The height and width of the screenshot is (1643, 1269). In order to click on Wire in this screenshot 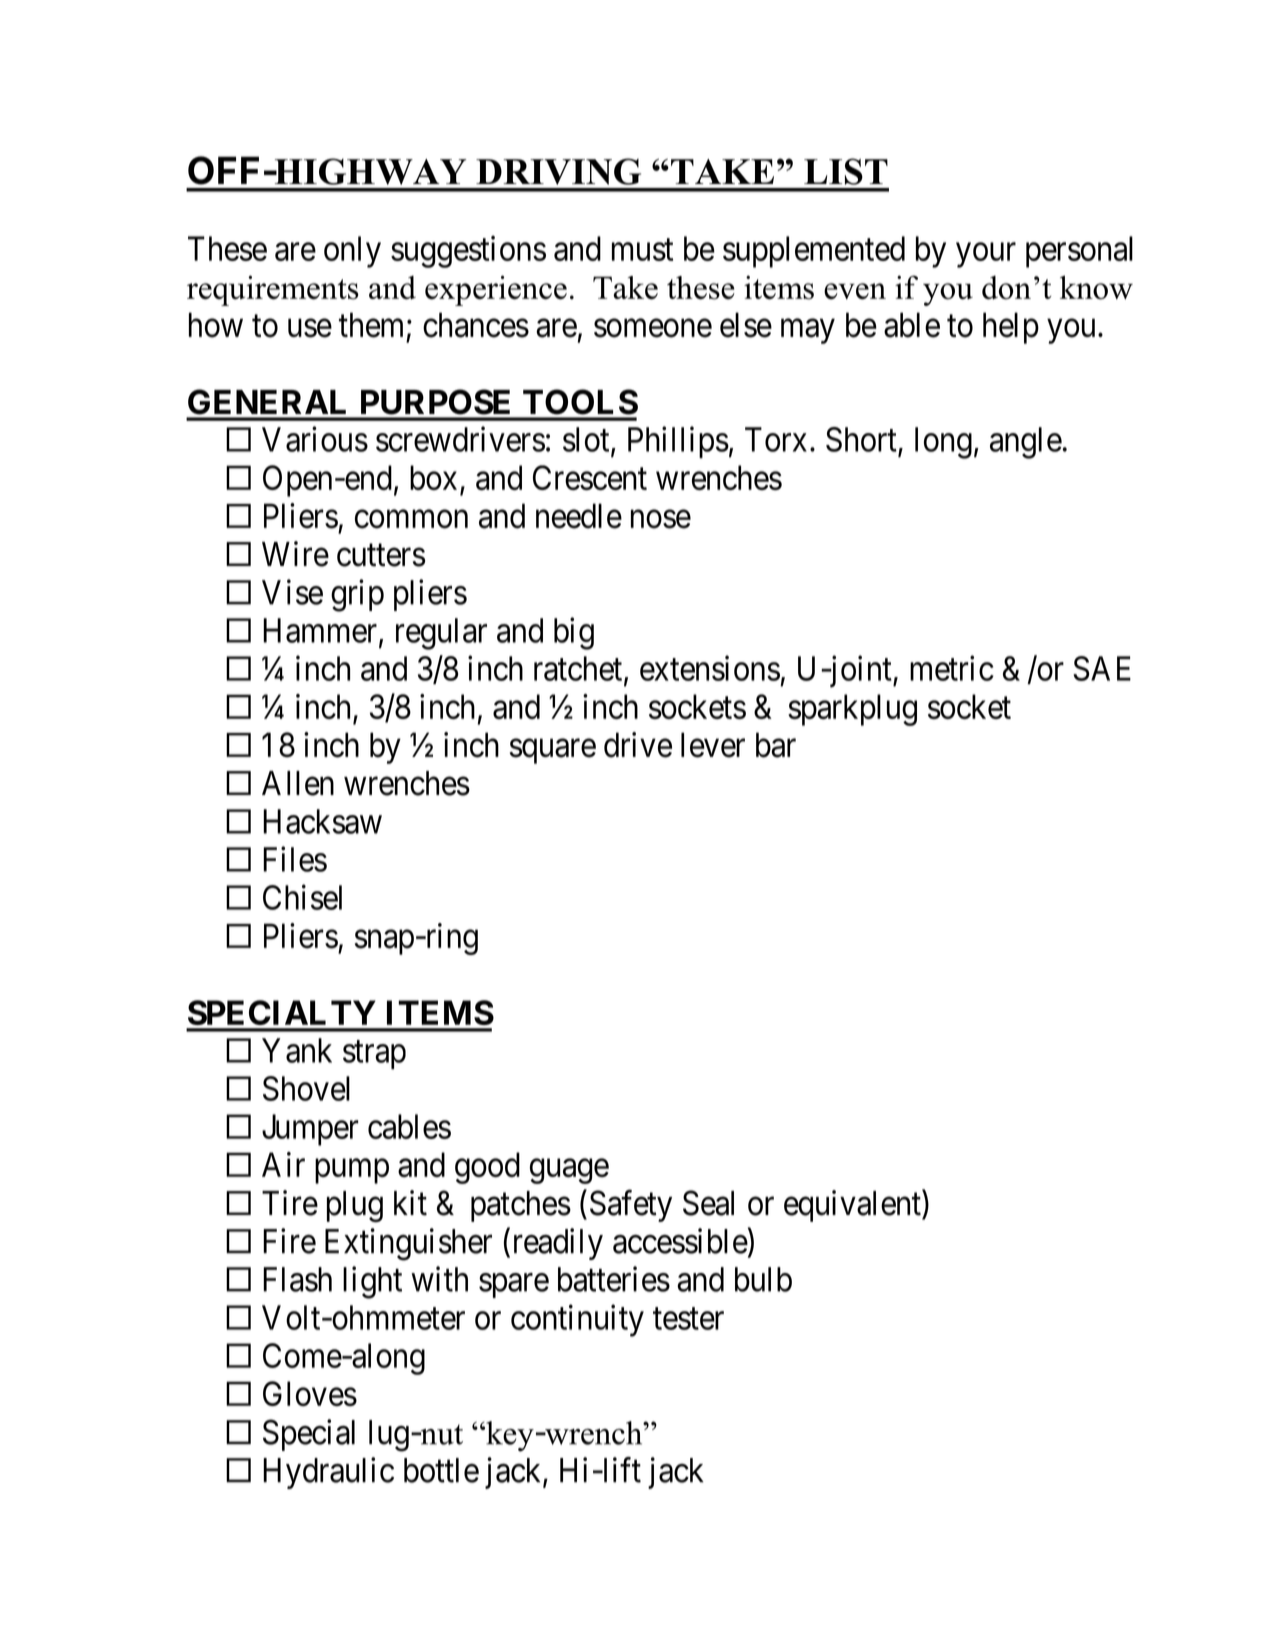, I will do `click(295, 554)`.
